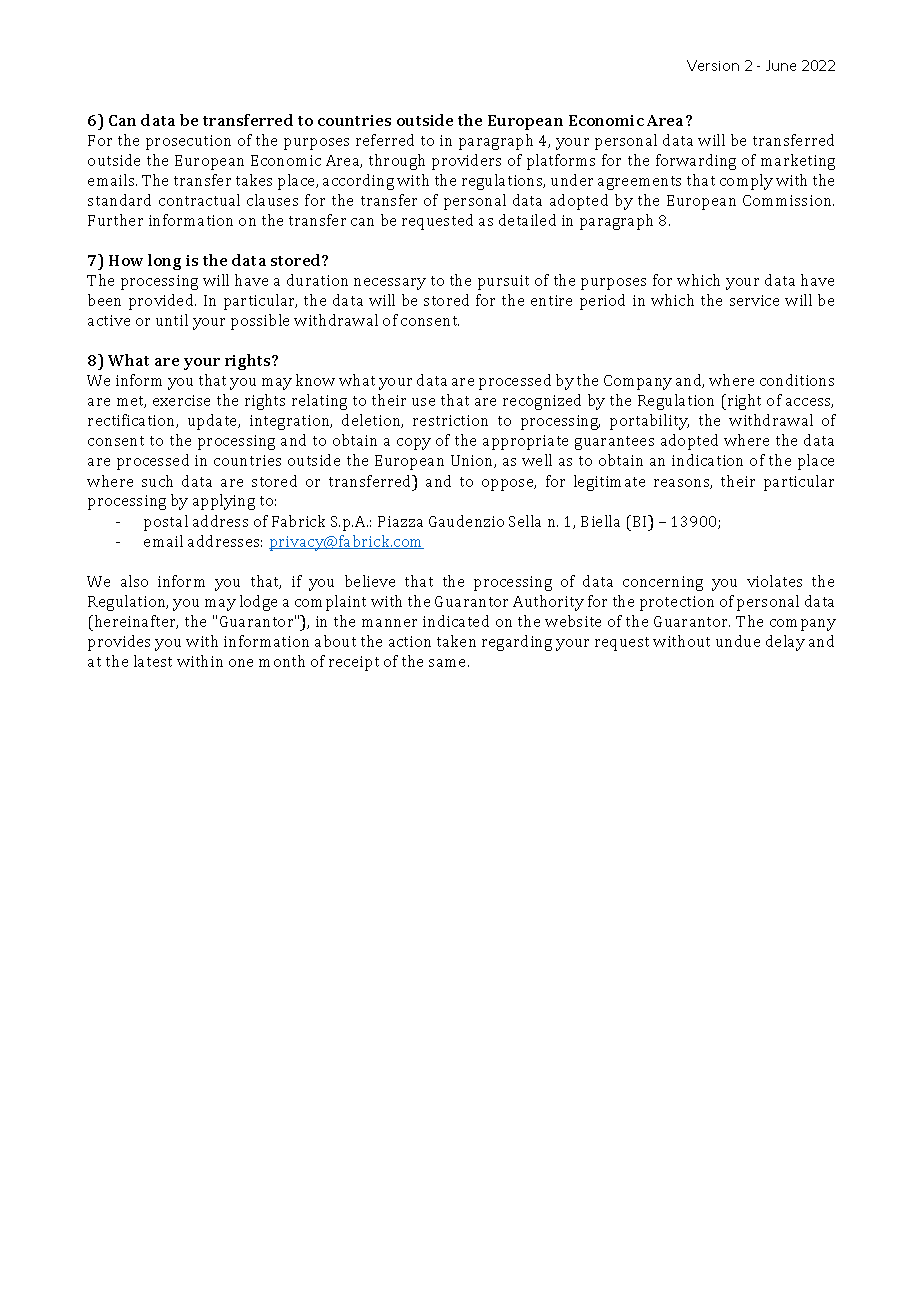  Describe the element at coordinates (188, 142) in the screenshot. I see `prosecution` at that location.
